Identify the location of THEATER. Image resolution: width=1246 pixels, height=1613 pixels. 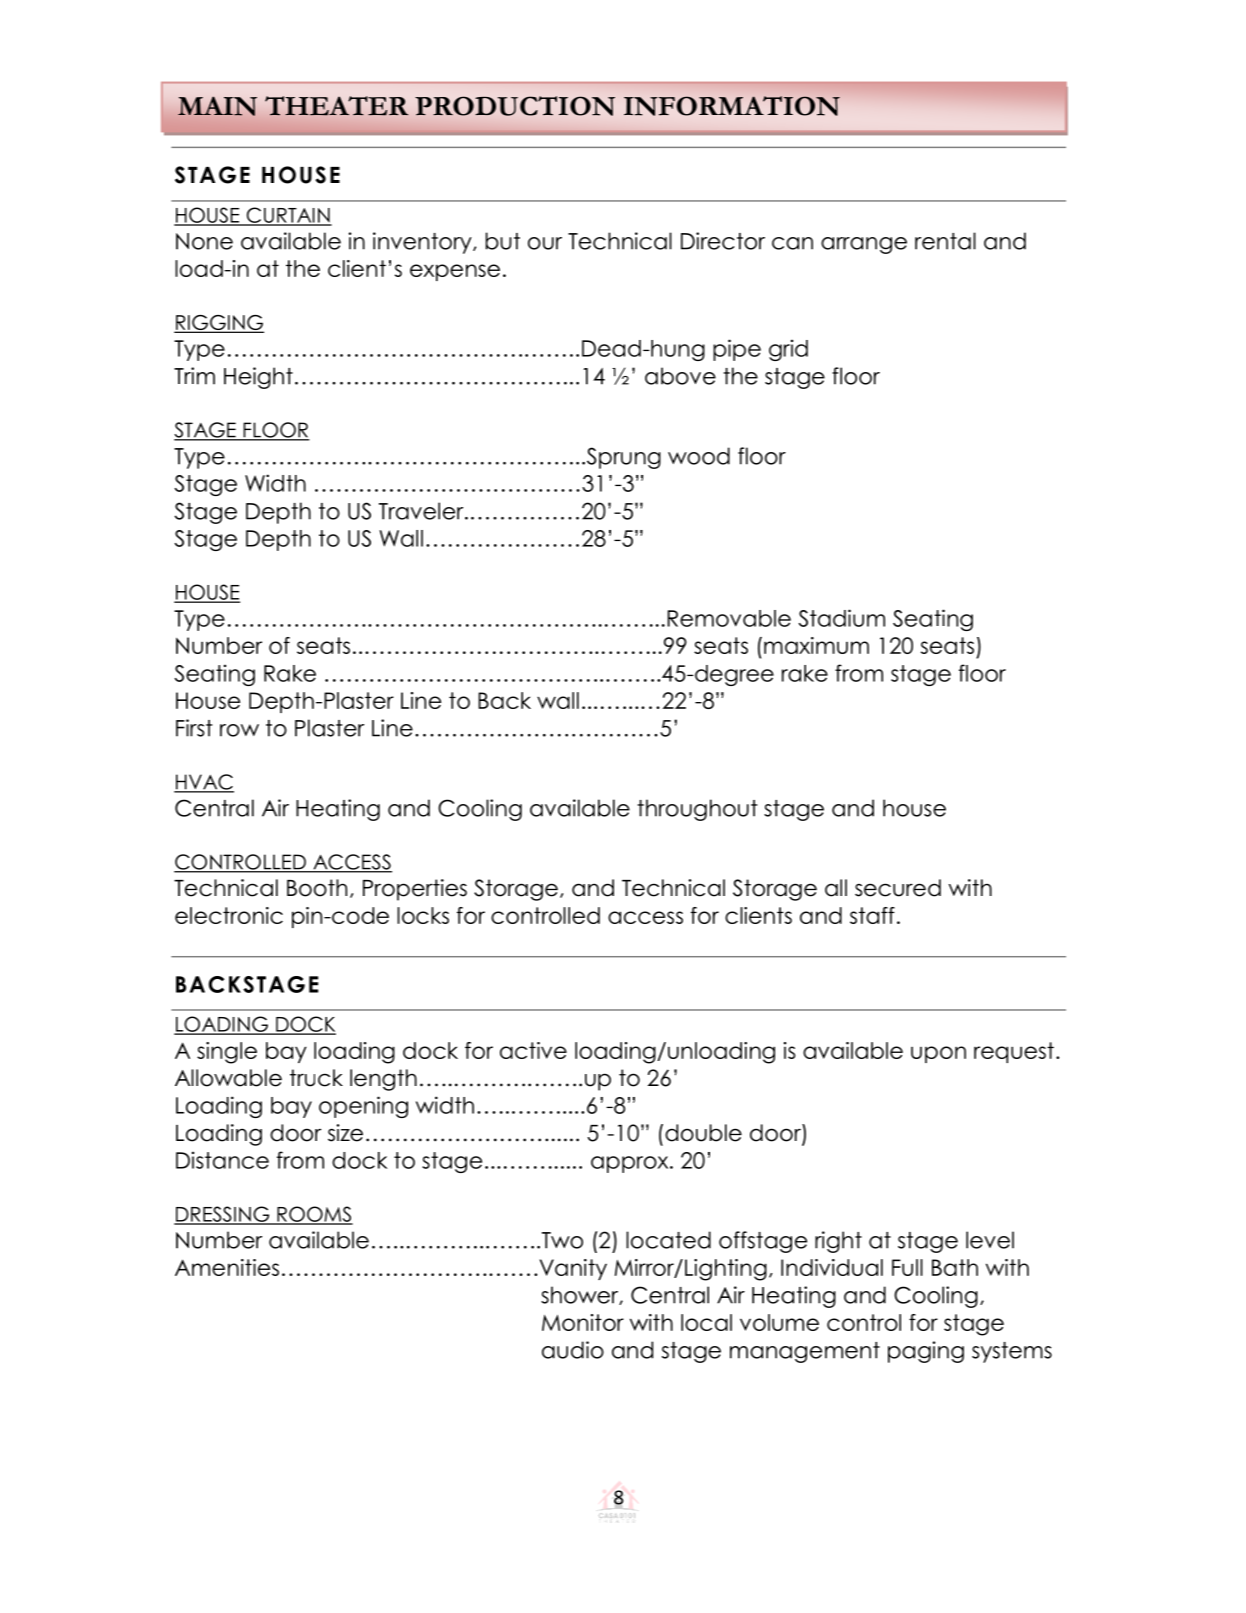
(336, 106).
